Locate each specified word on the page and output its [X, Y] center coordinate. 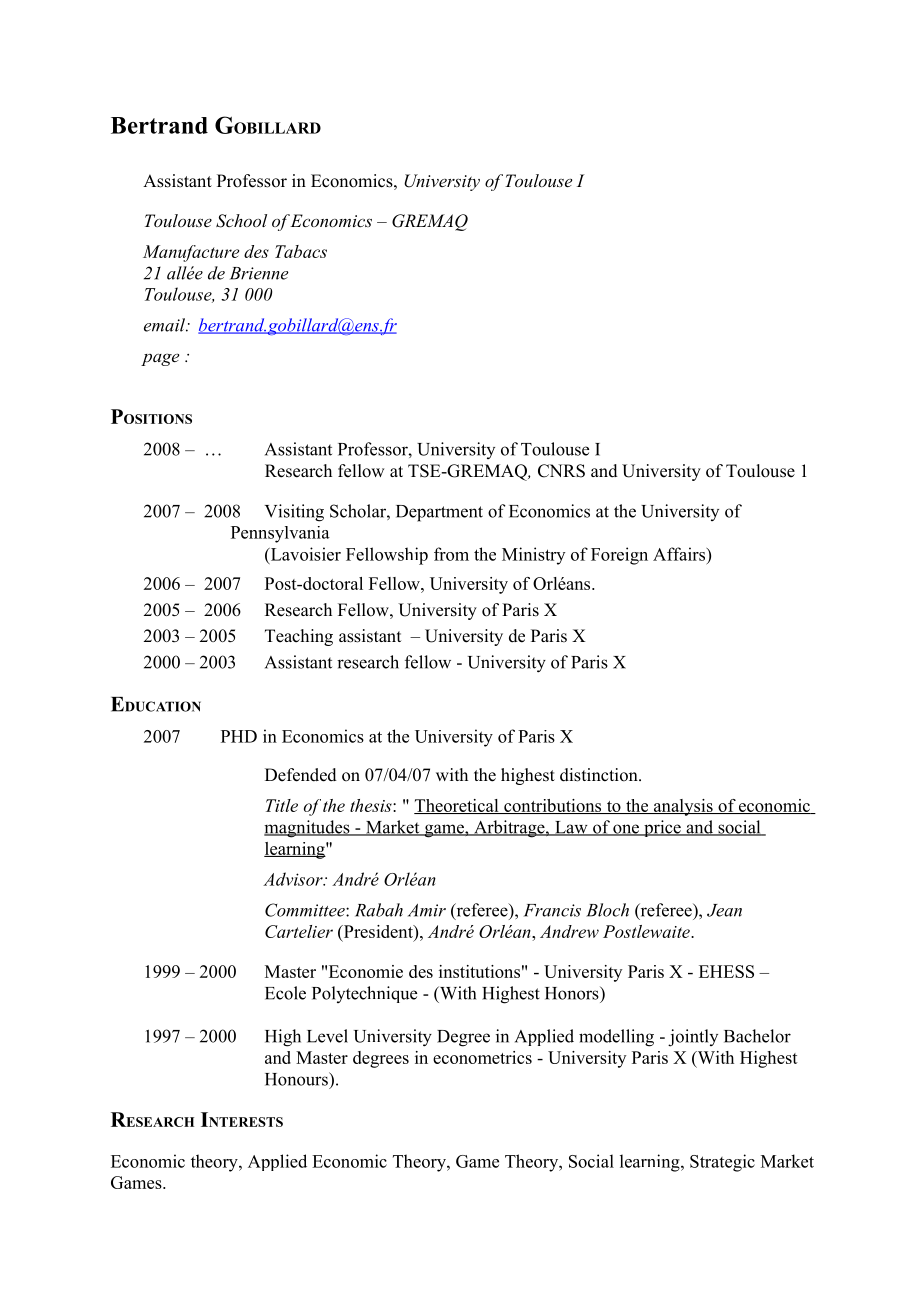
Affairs [680, 554]
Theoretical [457, 806]
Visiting [294, 513]
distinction [600, 775]
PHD [239, 736]
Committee [306, 910]
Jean [724, 910]
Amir [427, 910]
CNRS [561, 471]
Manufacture [191, 253]
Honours [297, 1079]
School [241, 221]
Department [439, 513]
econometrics [482, 1057]
